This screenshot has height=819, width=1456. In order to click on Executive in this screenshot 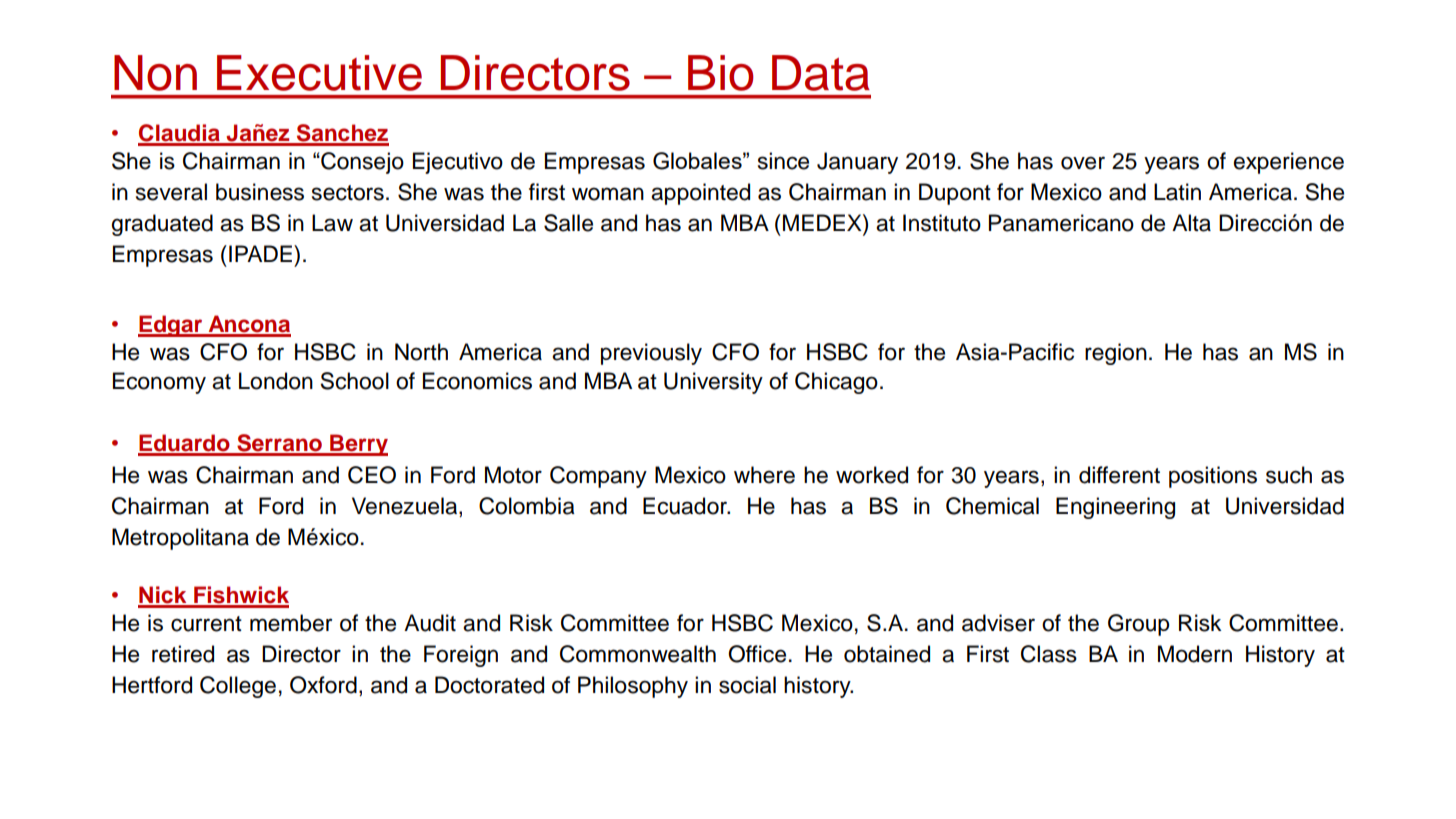, I will do `click(319, 73)`.
